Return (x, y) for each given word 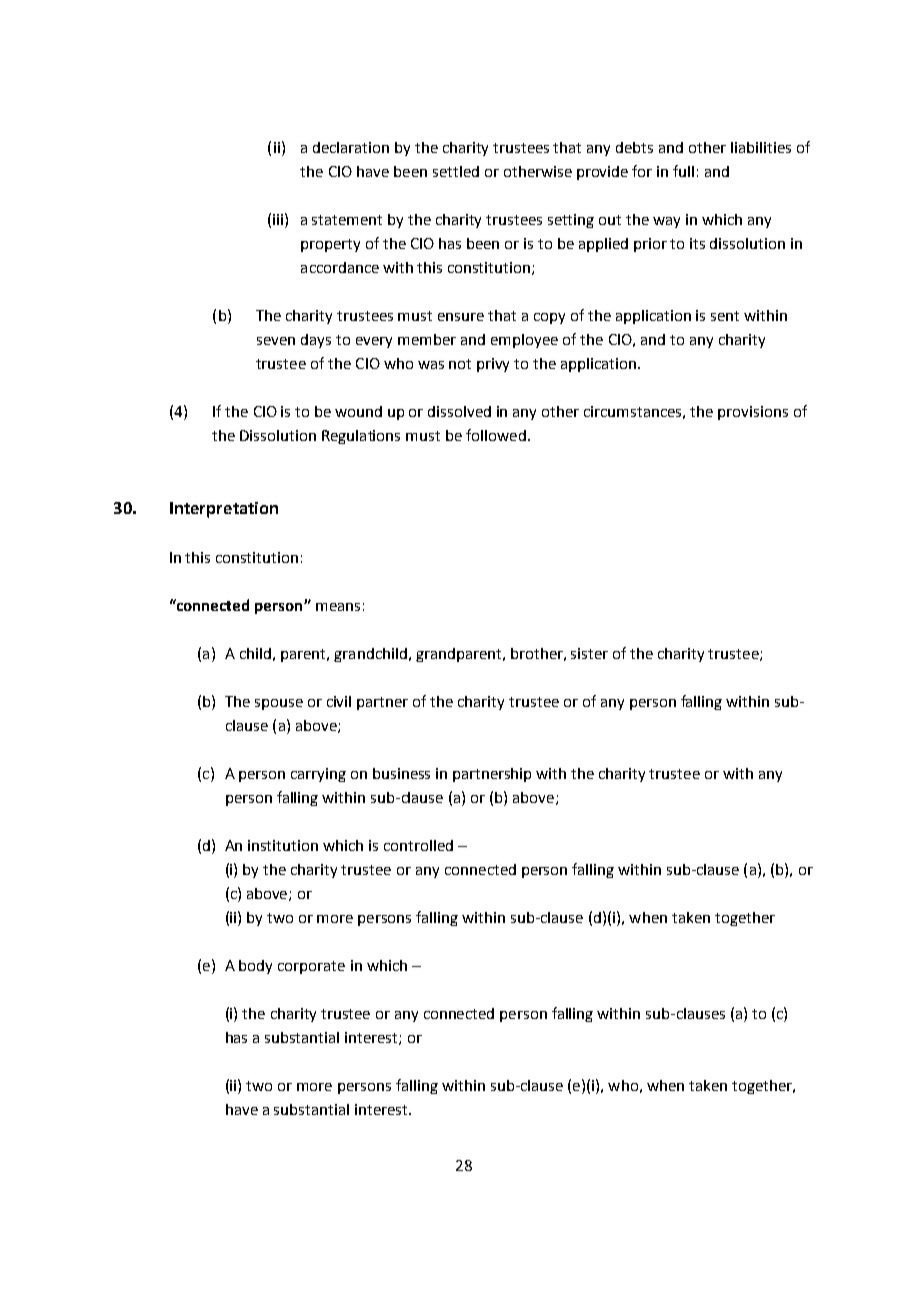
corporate (311, 967)
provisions (753, 413)
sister (589, 653)
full (683, 171)
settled (456, 171)
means (338, 607)
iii (279, 219)
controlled (418, 845)
